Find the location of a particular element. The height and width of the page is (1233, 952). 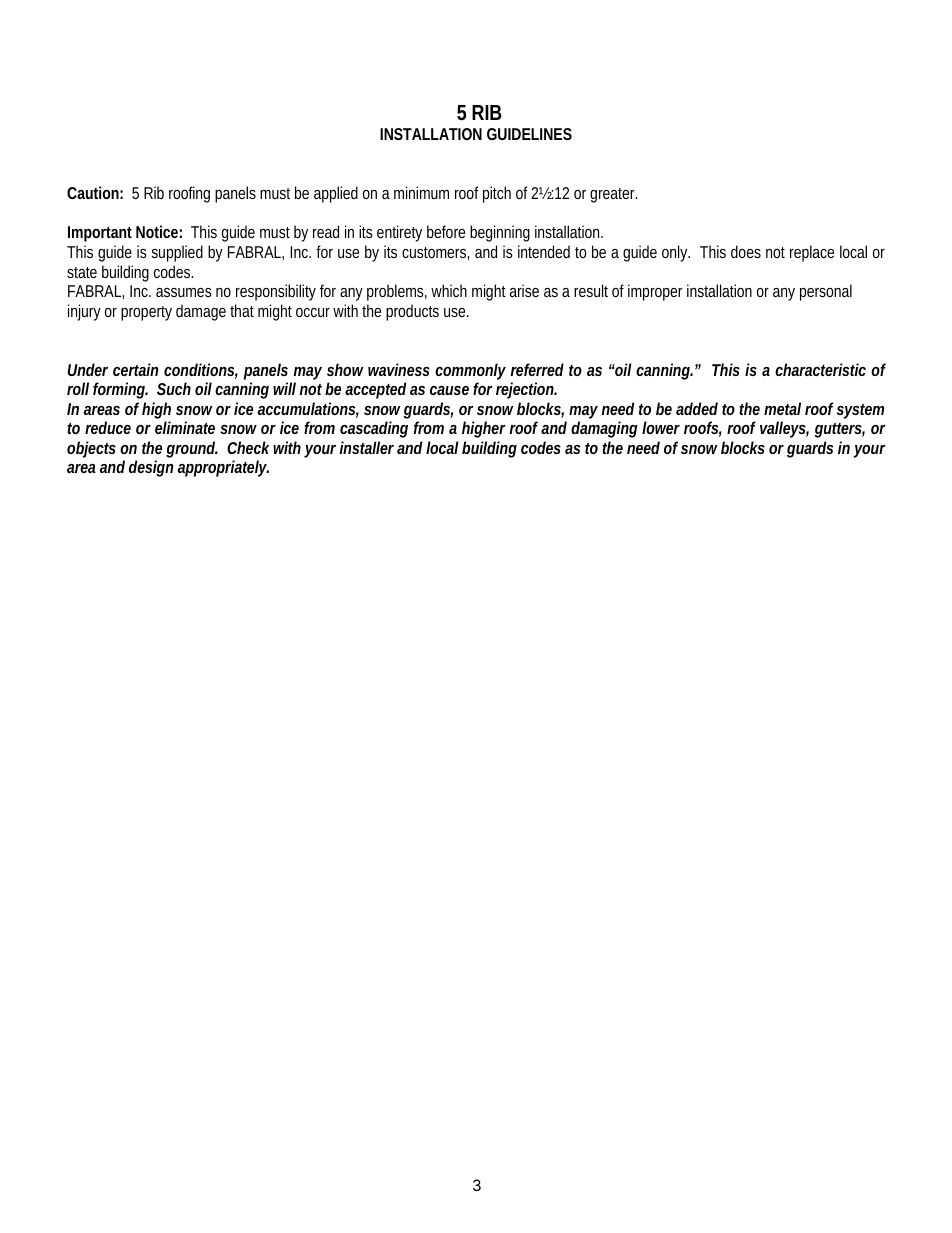

cause is located at coordinates (449, 390).
